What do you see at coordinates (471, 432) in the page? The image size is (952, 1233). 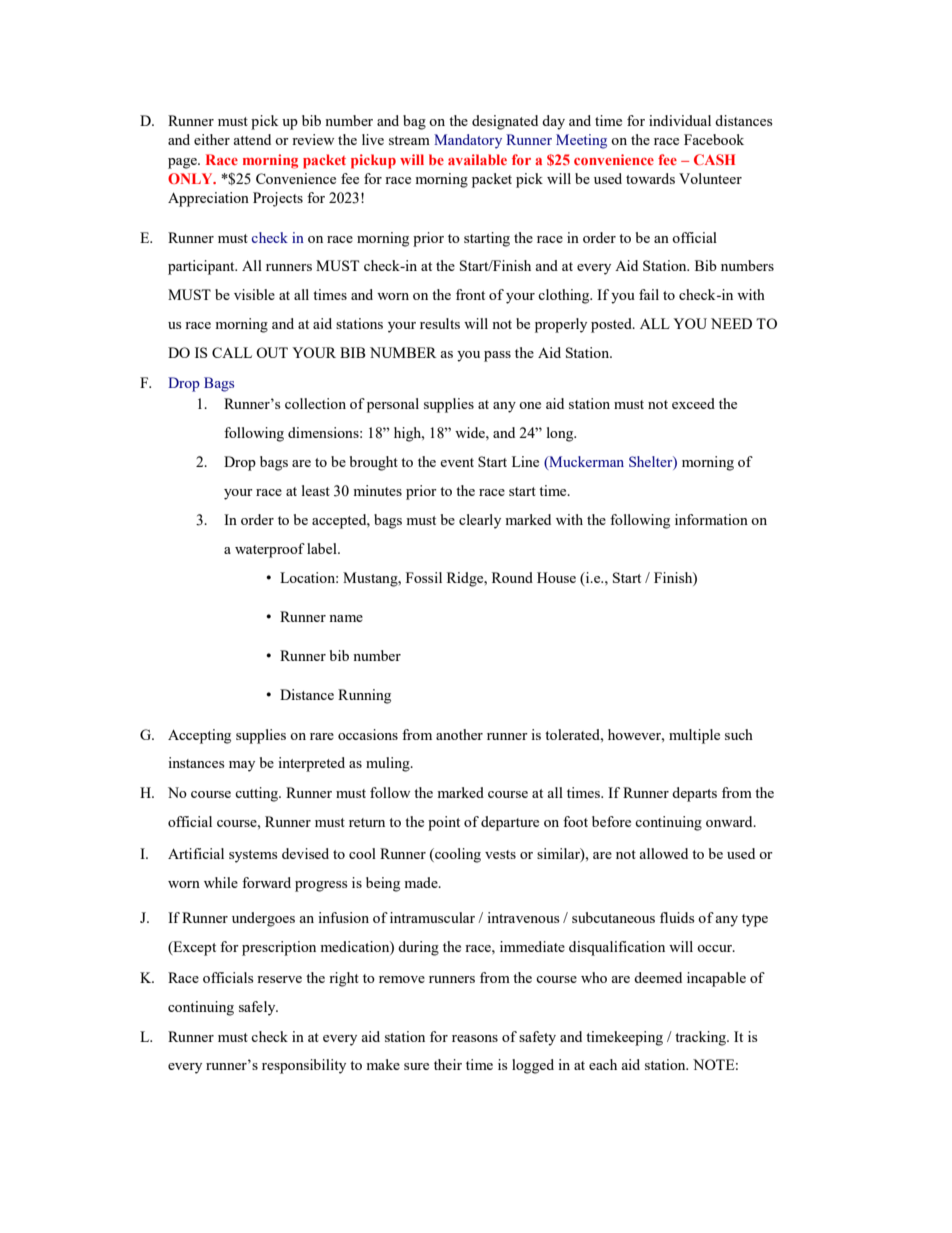 I see `wide` at bounding box center [471, 432].
